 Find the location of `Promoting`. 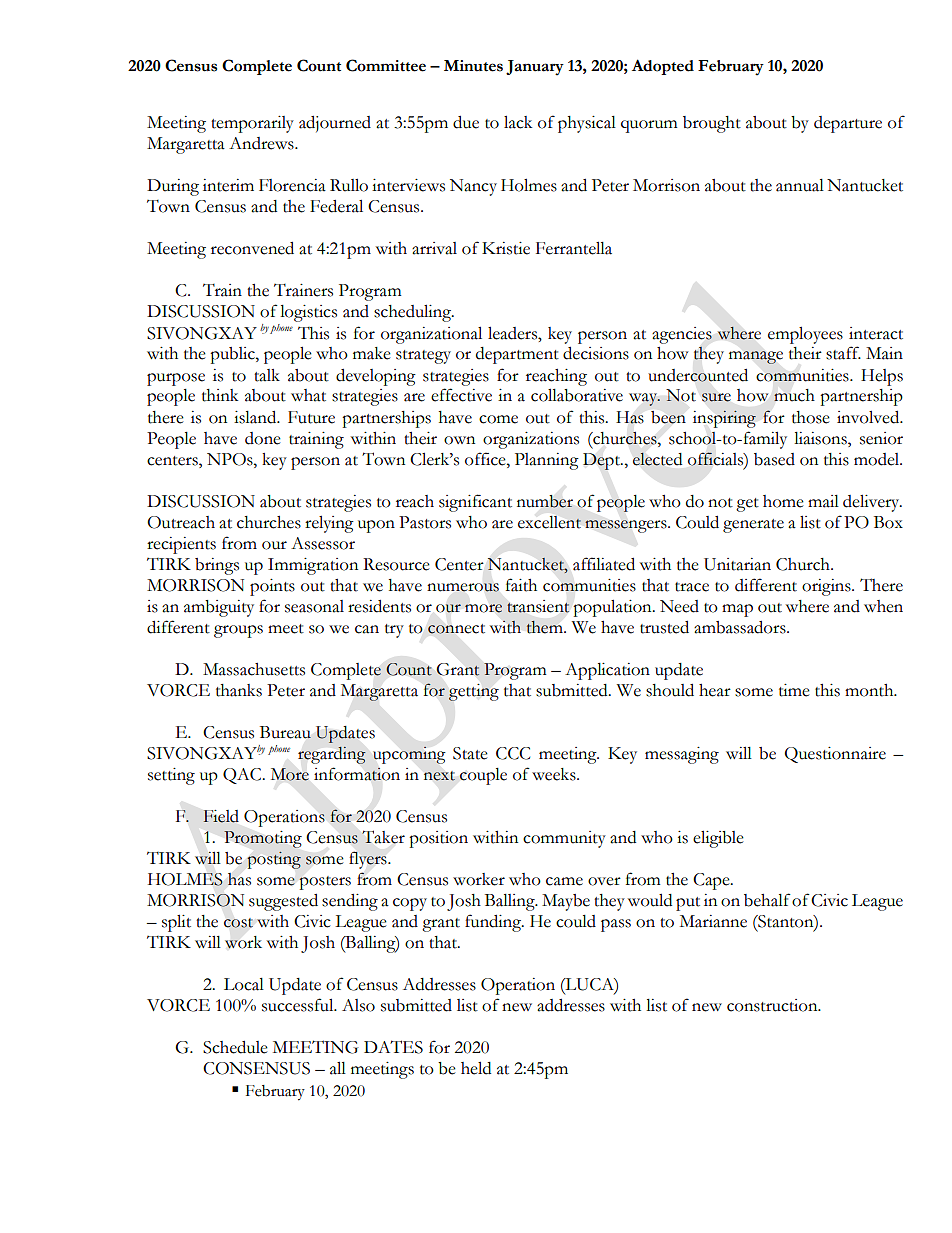

Promoting is located at coordinates (263, 839).
